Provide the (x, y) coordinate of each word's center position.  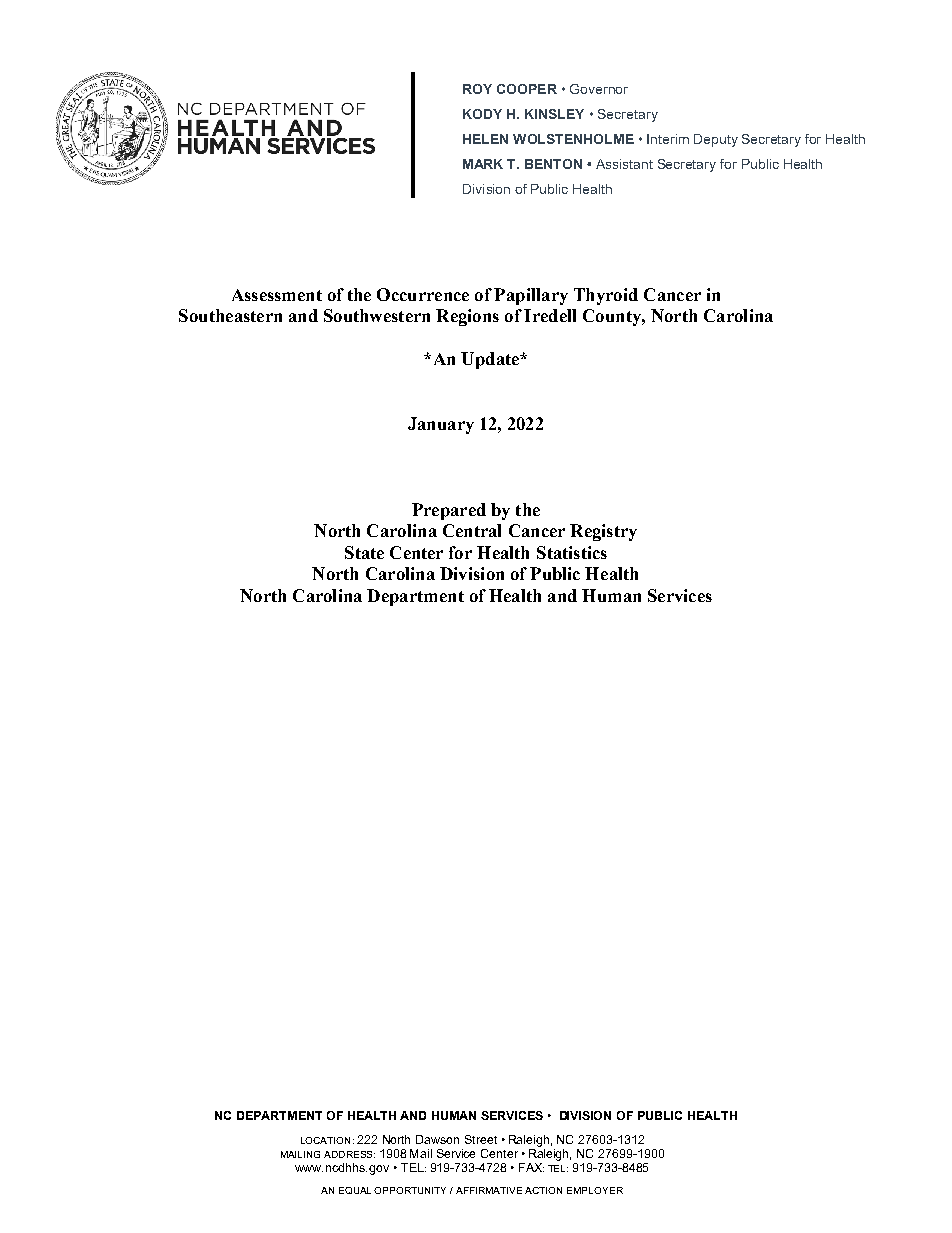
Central (472, 530)
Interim (668, 139)
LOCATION (325, 1140)
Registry (603, 532)
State (364, 552)
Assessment (277, 295)
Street (481, 1139)
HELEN (485, 139)
